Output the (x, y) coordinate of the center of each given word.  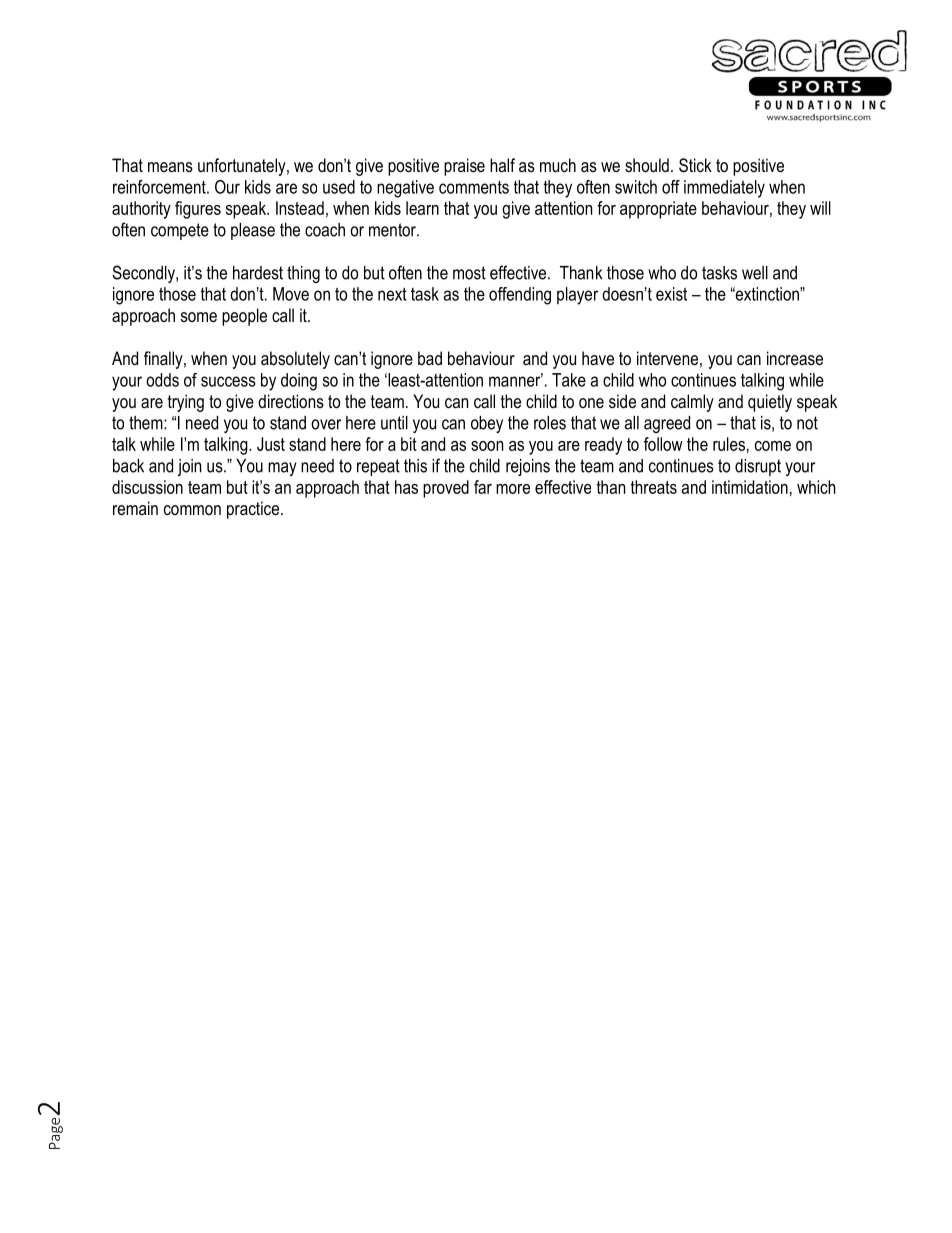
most (469, 273)
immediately (724, 189)
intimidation (750, 487)
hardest (258, 273)
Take (569, 380)
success (228, 381)
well (755, 273)
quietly (770, 403)
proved (446, 489)
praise (464, 167)
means (170, 167)
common (192, 510)
